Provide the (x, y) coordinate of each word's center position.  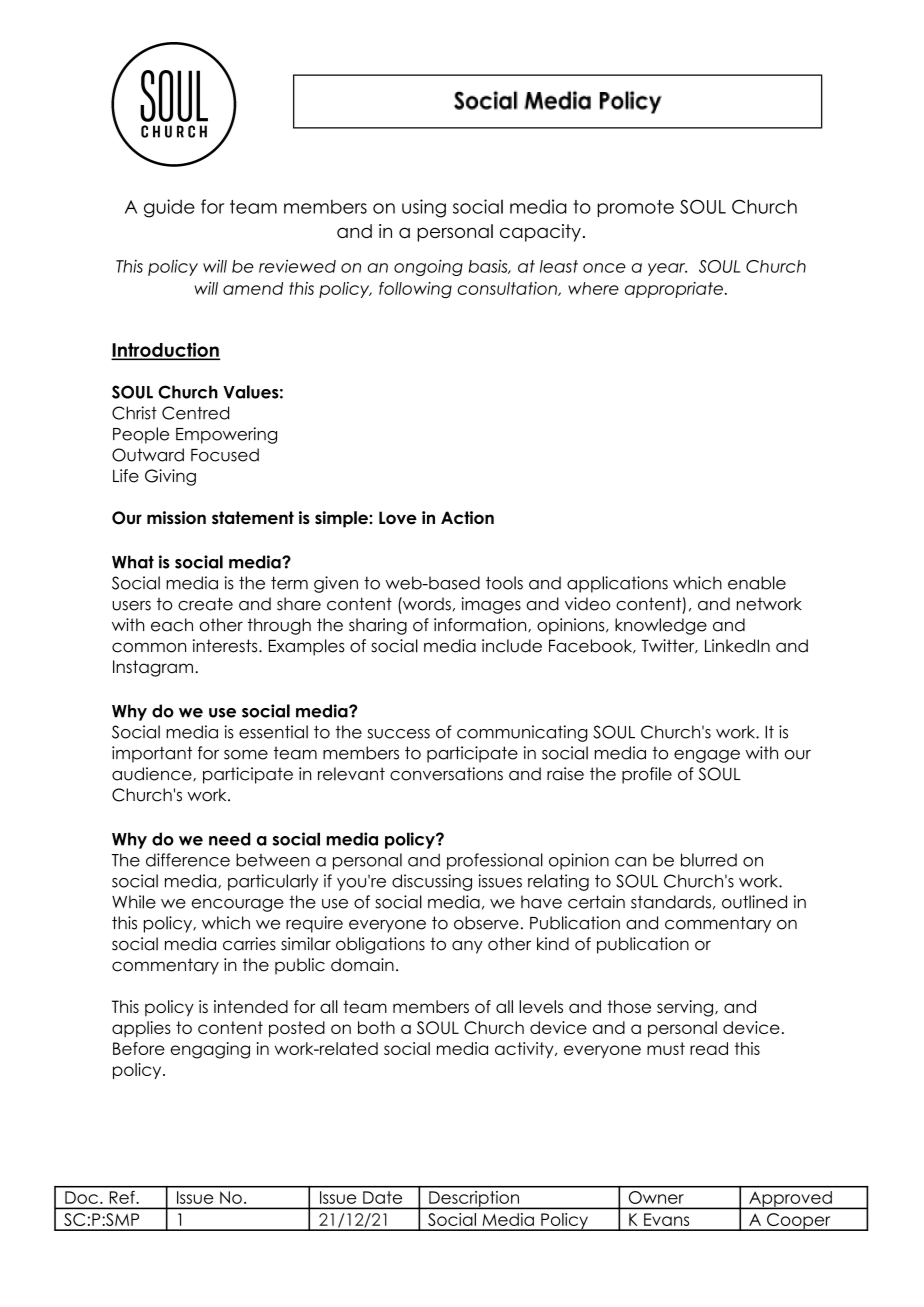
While (134, 902)
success (399, 734)
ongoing (428, 267)
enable (757, 583)
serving (686, 1008)
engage (707, 756)
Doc (81, 1197)
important (152, 754)
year (667, 269)
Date (382, 1197)
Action (467, 518)
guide (169, 208)
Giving (170, 477)
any (467, 947)
